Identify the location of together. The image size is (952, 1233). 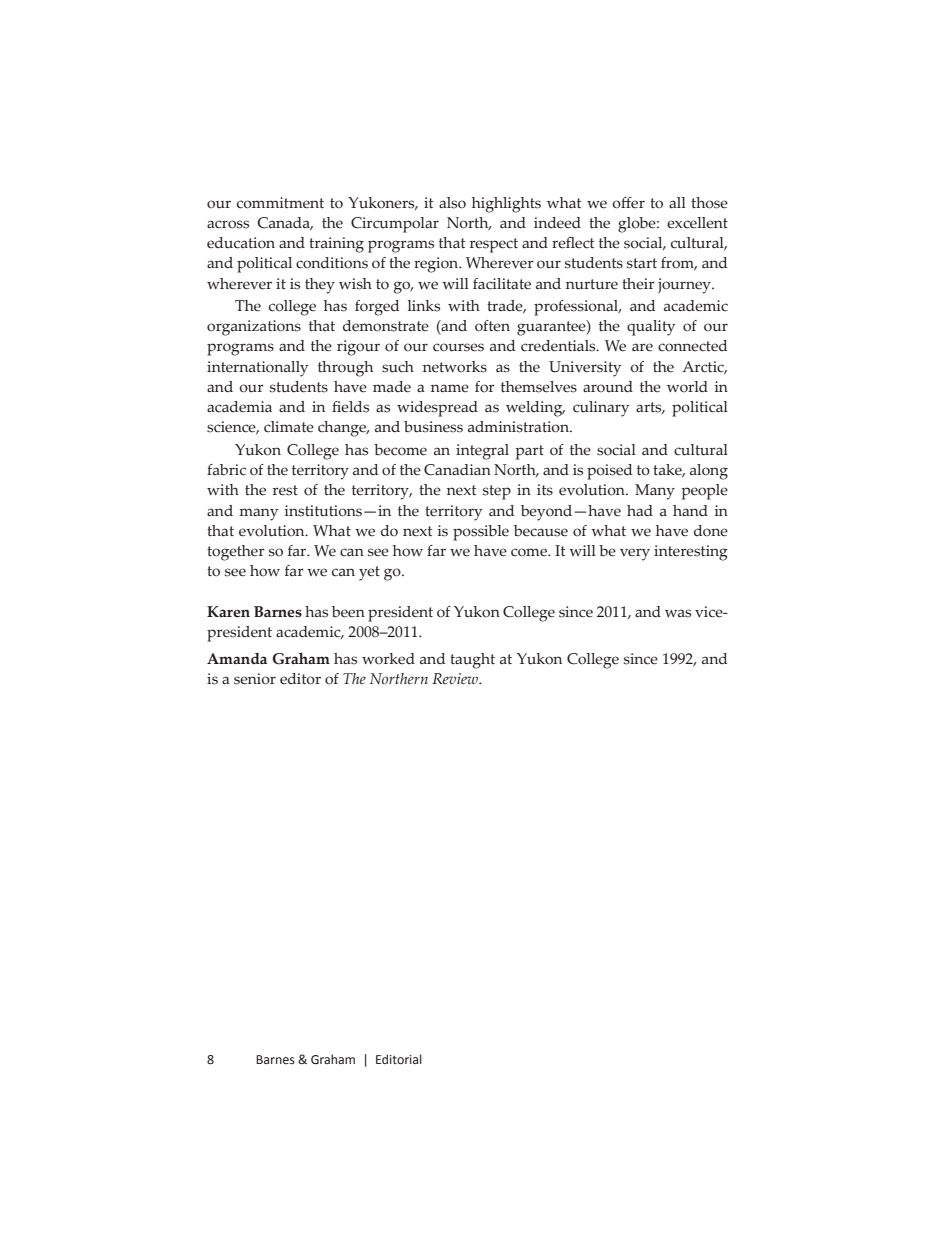
(236, 553).
